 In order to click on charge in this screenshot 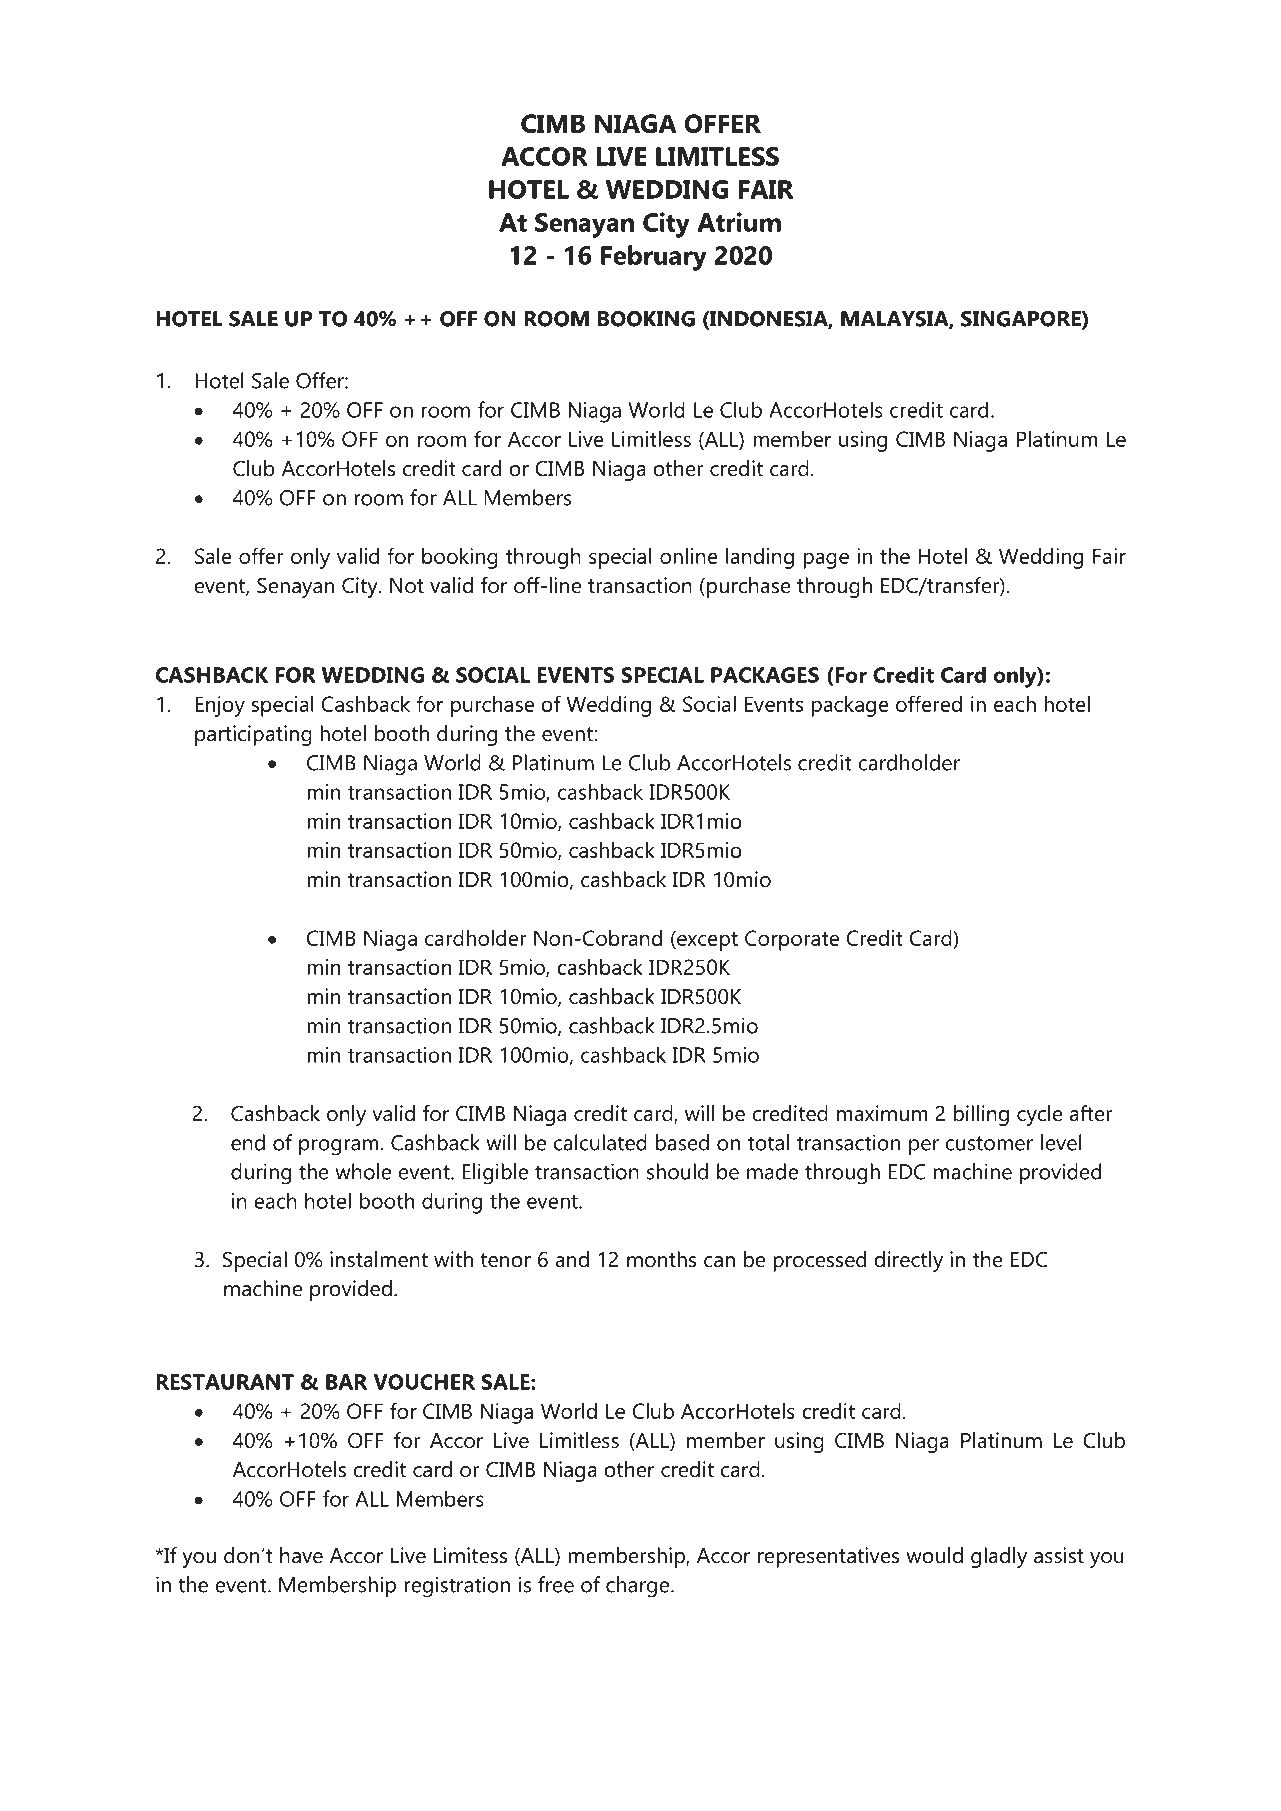, I will do `click(639, 1587)`.
